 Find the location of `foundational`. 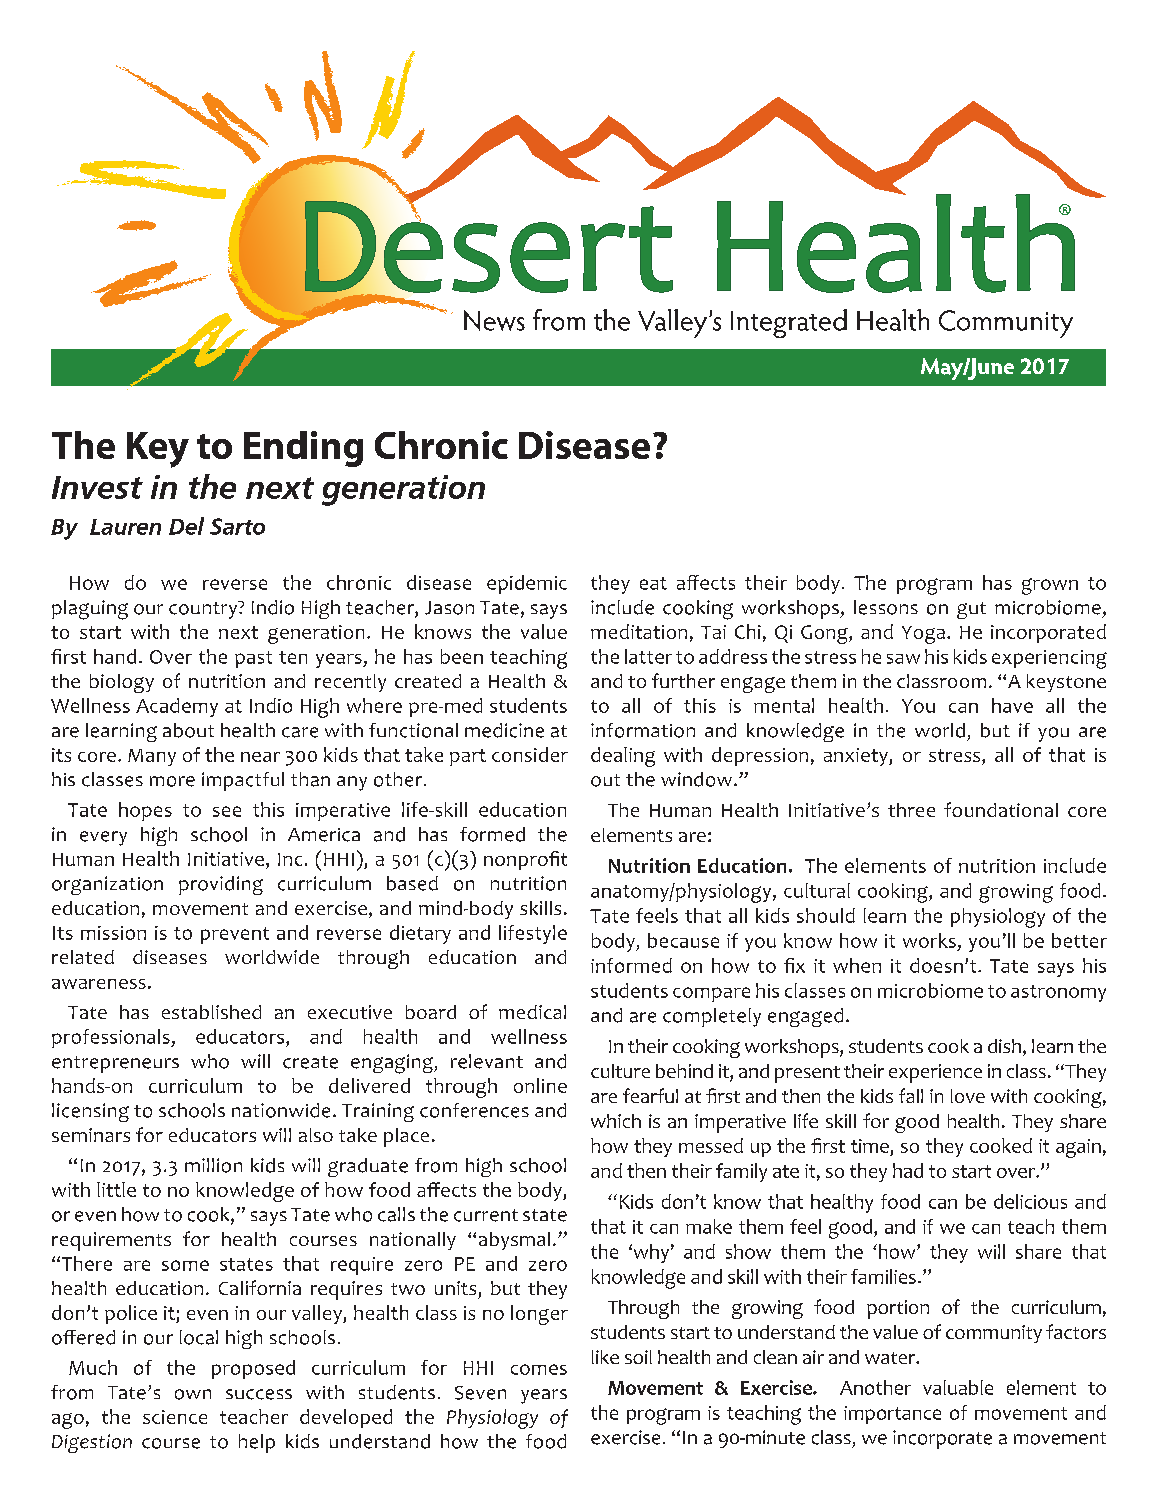

foundational is located at coordinates (1001, 809).
